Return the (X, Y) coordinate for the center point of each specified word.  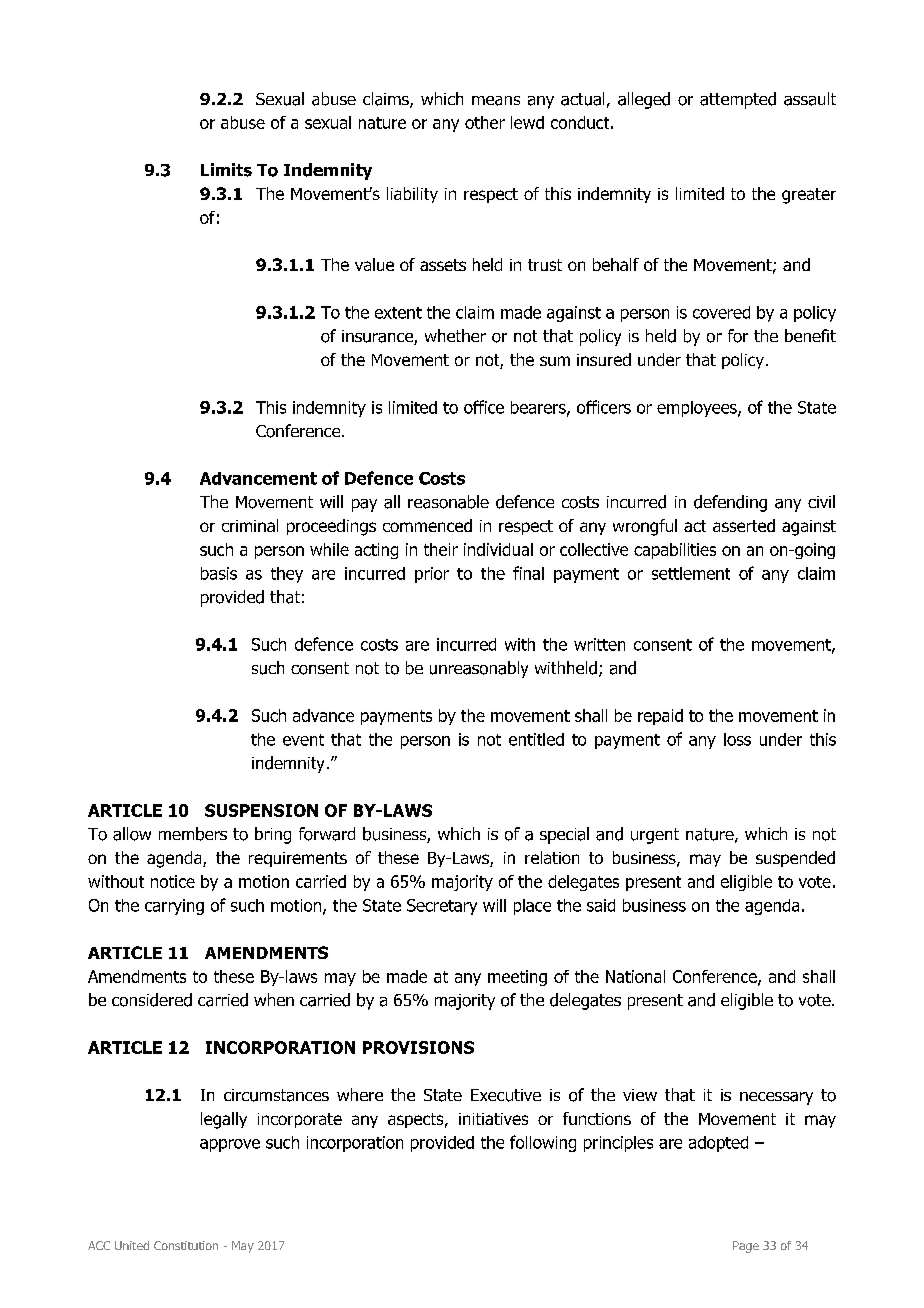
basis (219, 573)
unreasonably (479, 669)
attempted (738, 100)
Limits (226, 170)
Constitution (186, 1245)
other (485, 122)
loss (737, 739)
